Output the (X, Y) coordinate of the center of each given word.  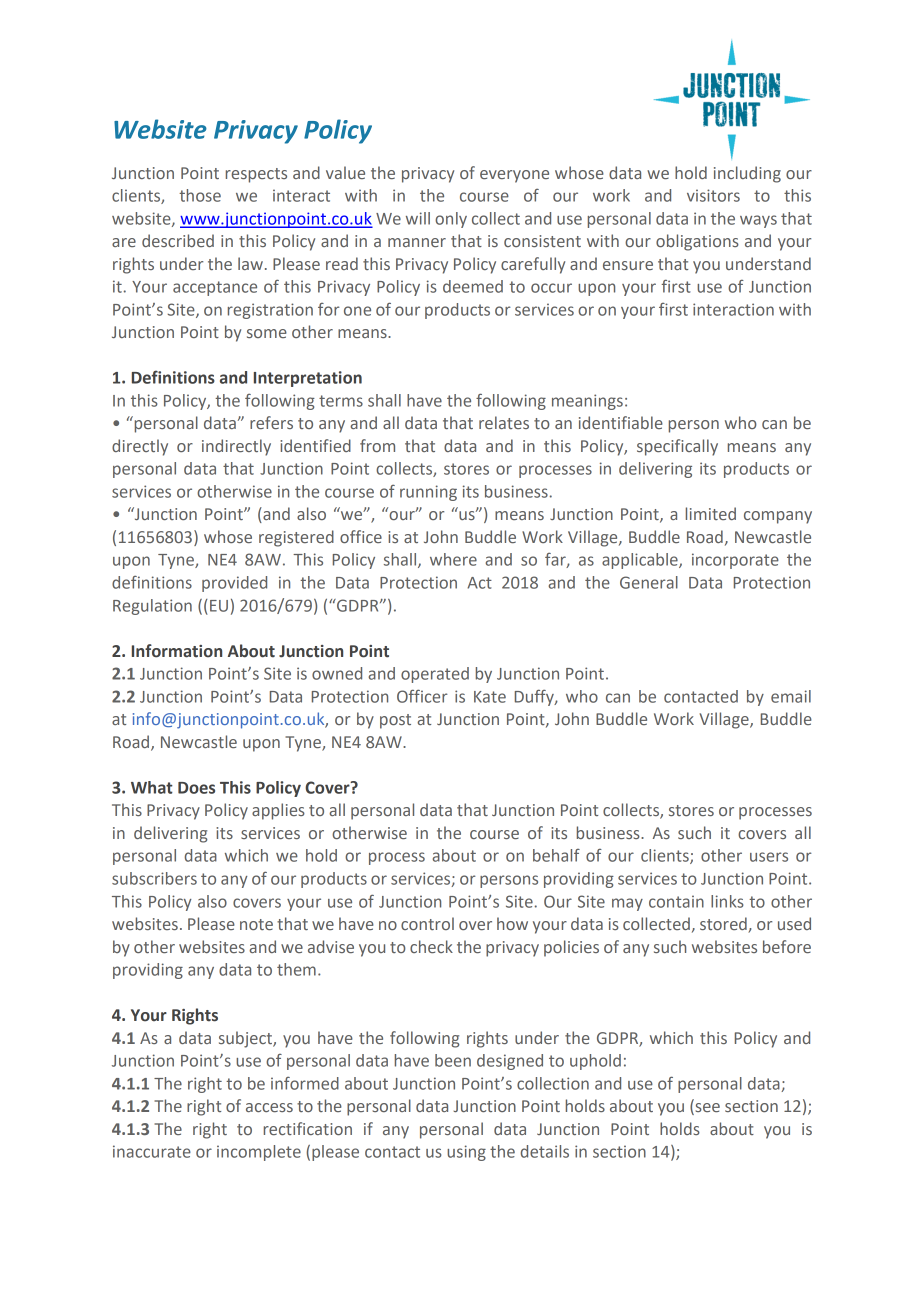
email (791, 696)
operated (435, 675)
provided (234, 584)
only (451, 220)
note (256, 924)
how (512, 923)
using (466, 1153)
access (269, 1107)
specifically (677, 447)
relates (504, 422)
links (727, 901)
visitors (713, 195)
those (200, 195)
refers (271, 422)
